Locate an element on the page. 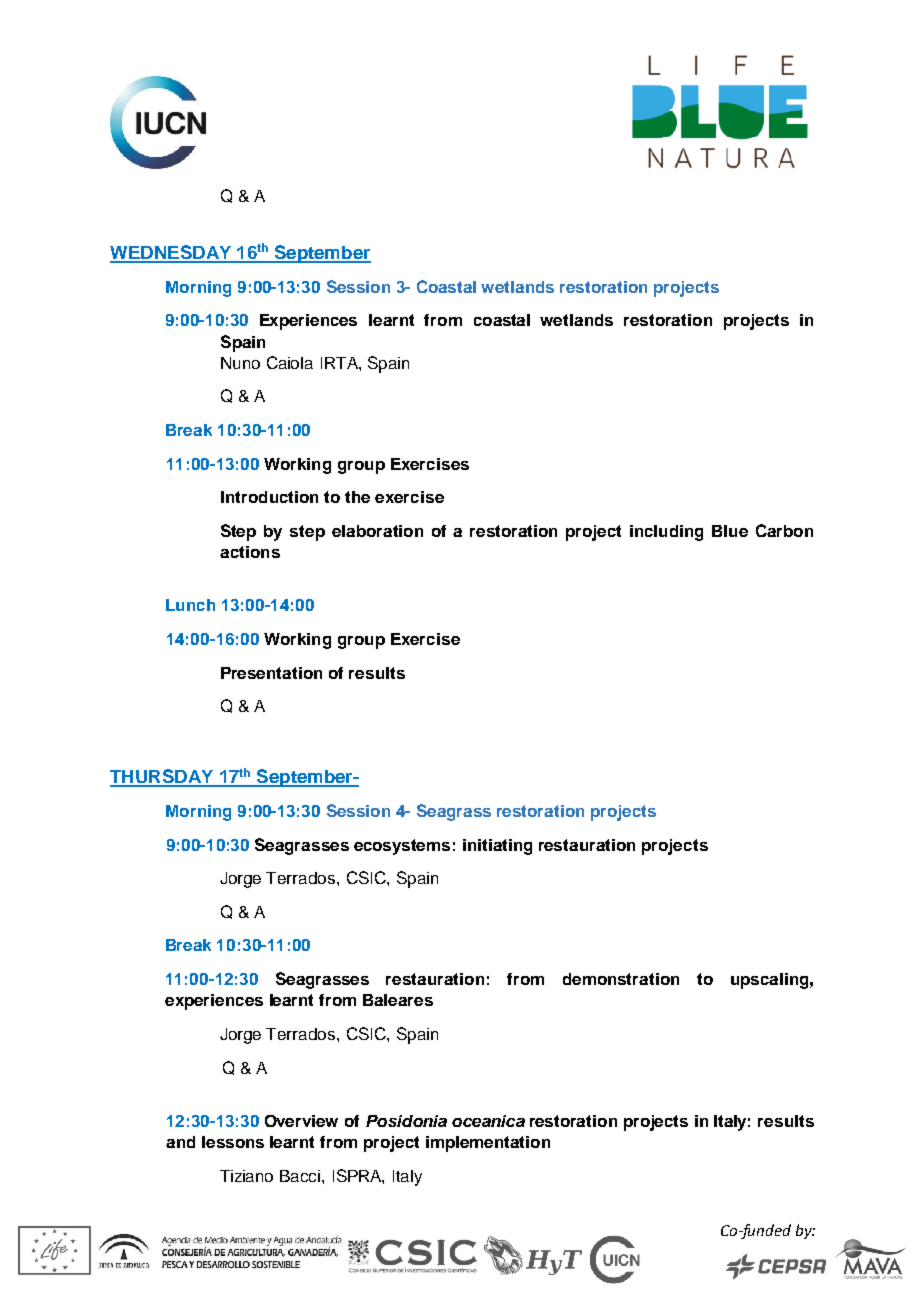 Image resolution: width=924 pixels, height=1308 pixels. Nuno is located at coordinates (240, 363).
